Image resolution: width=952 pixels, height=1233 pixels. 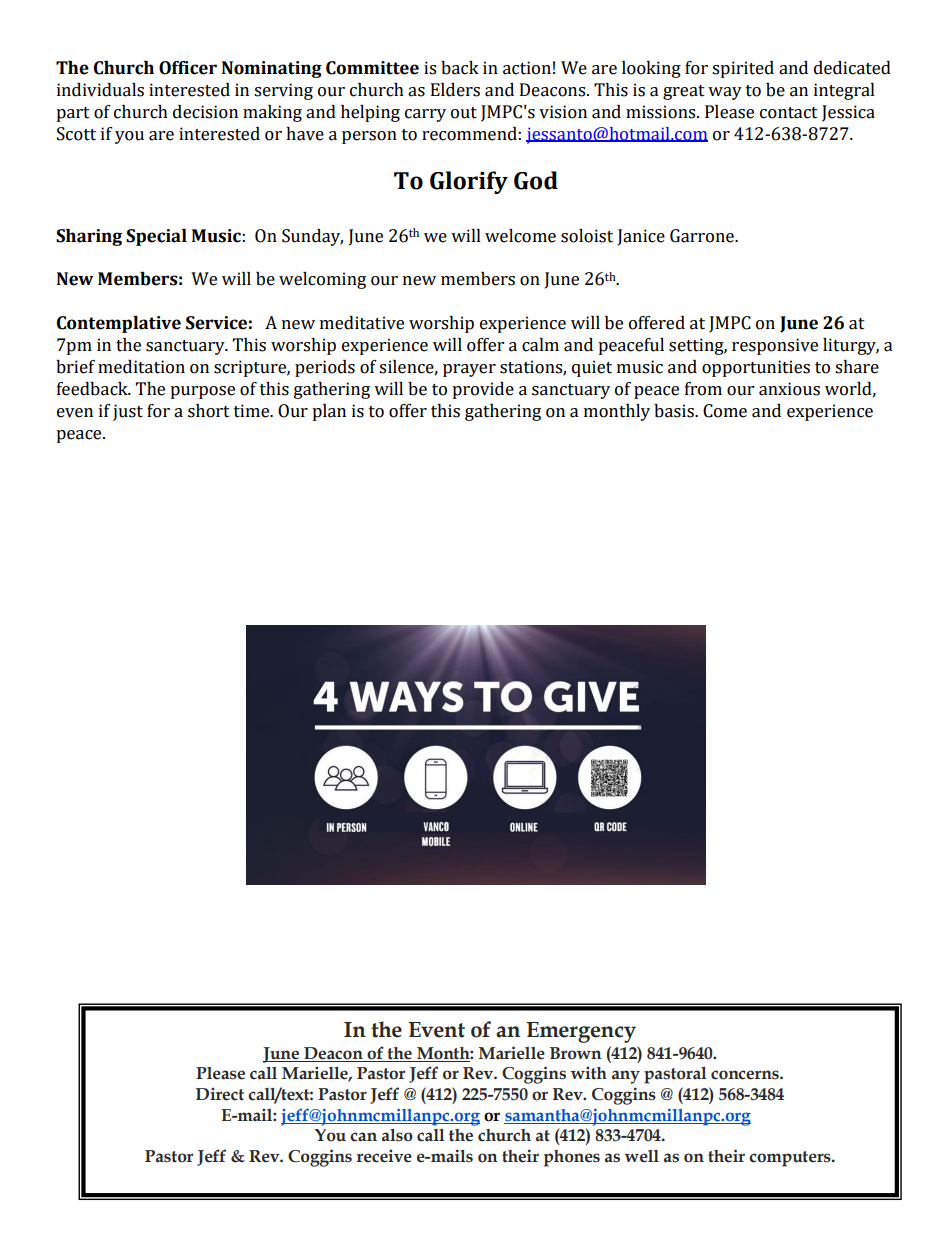 What do you see at coordinates (363, 1137) in the image?
I see `can` at bounding box center [363, 1137].
